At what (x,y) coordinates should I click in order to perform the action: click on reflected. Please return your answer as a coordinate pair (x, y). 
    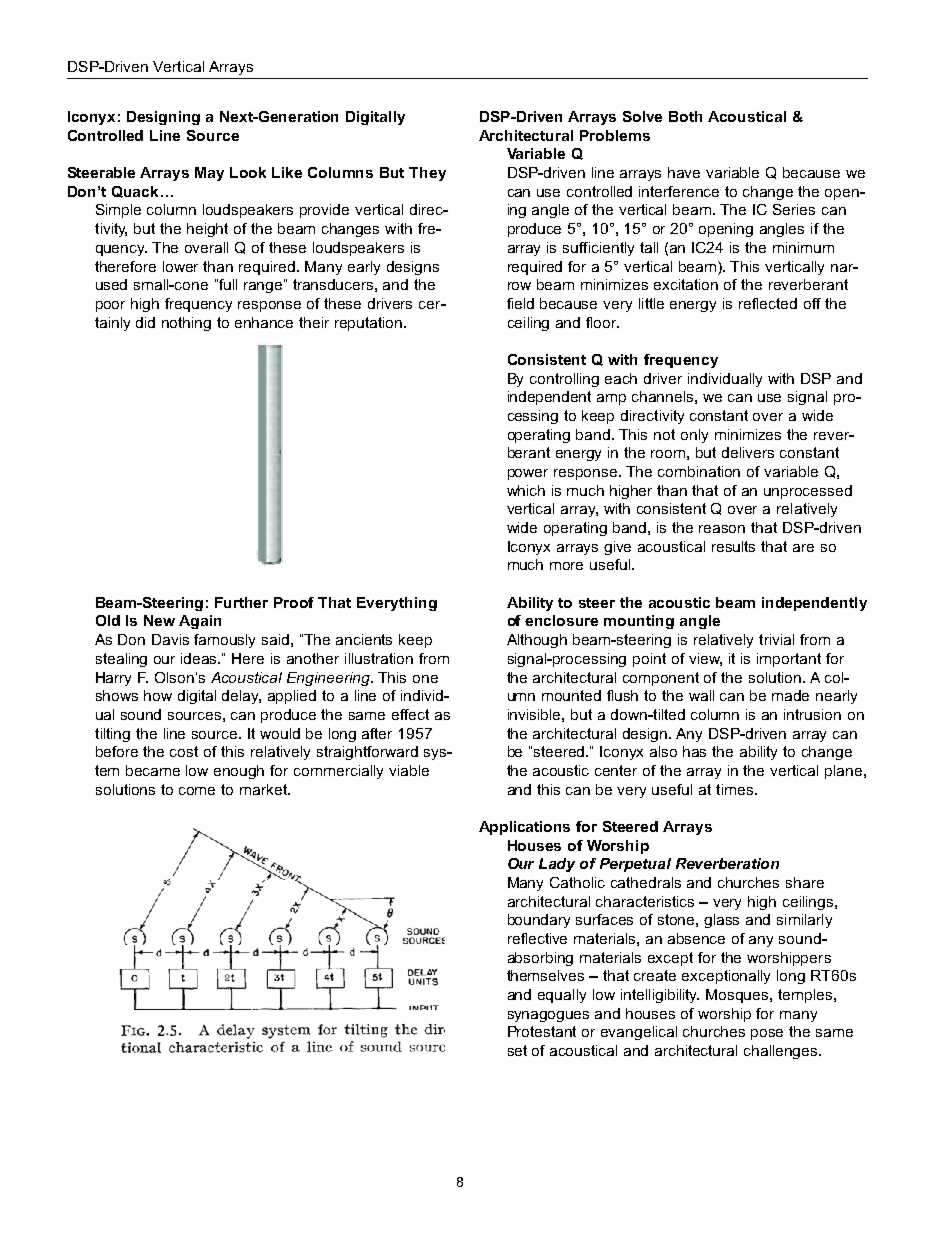
    Looking at the image, I should click on (768, 303).
